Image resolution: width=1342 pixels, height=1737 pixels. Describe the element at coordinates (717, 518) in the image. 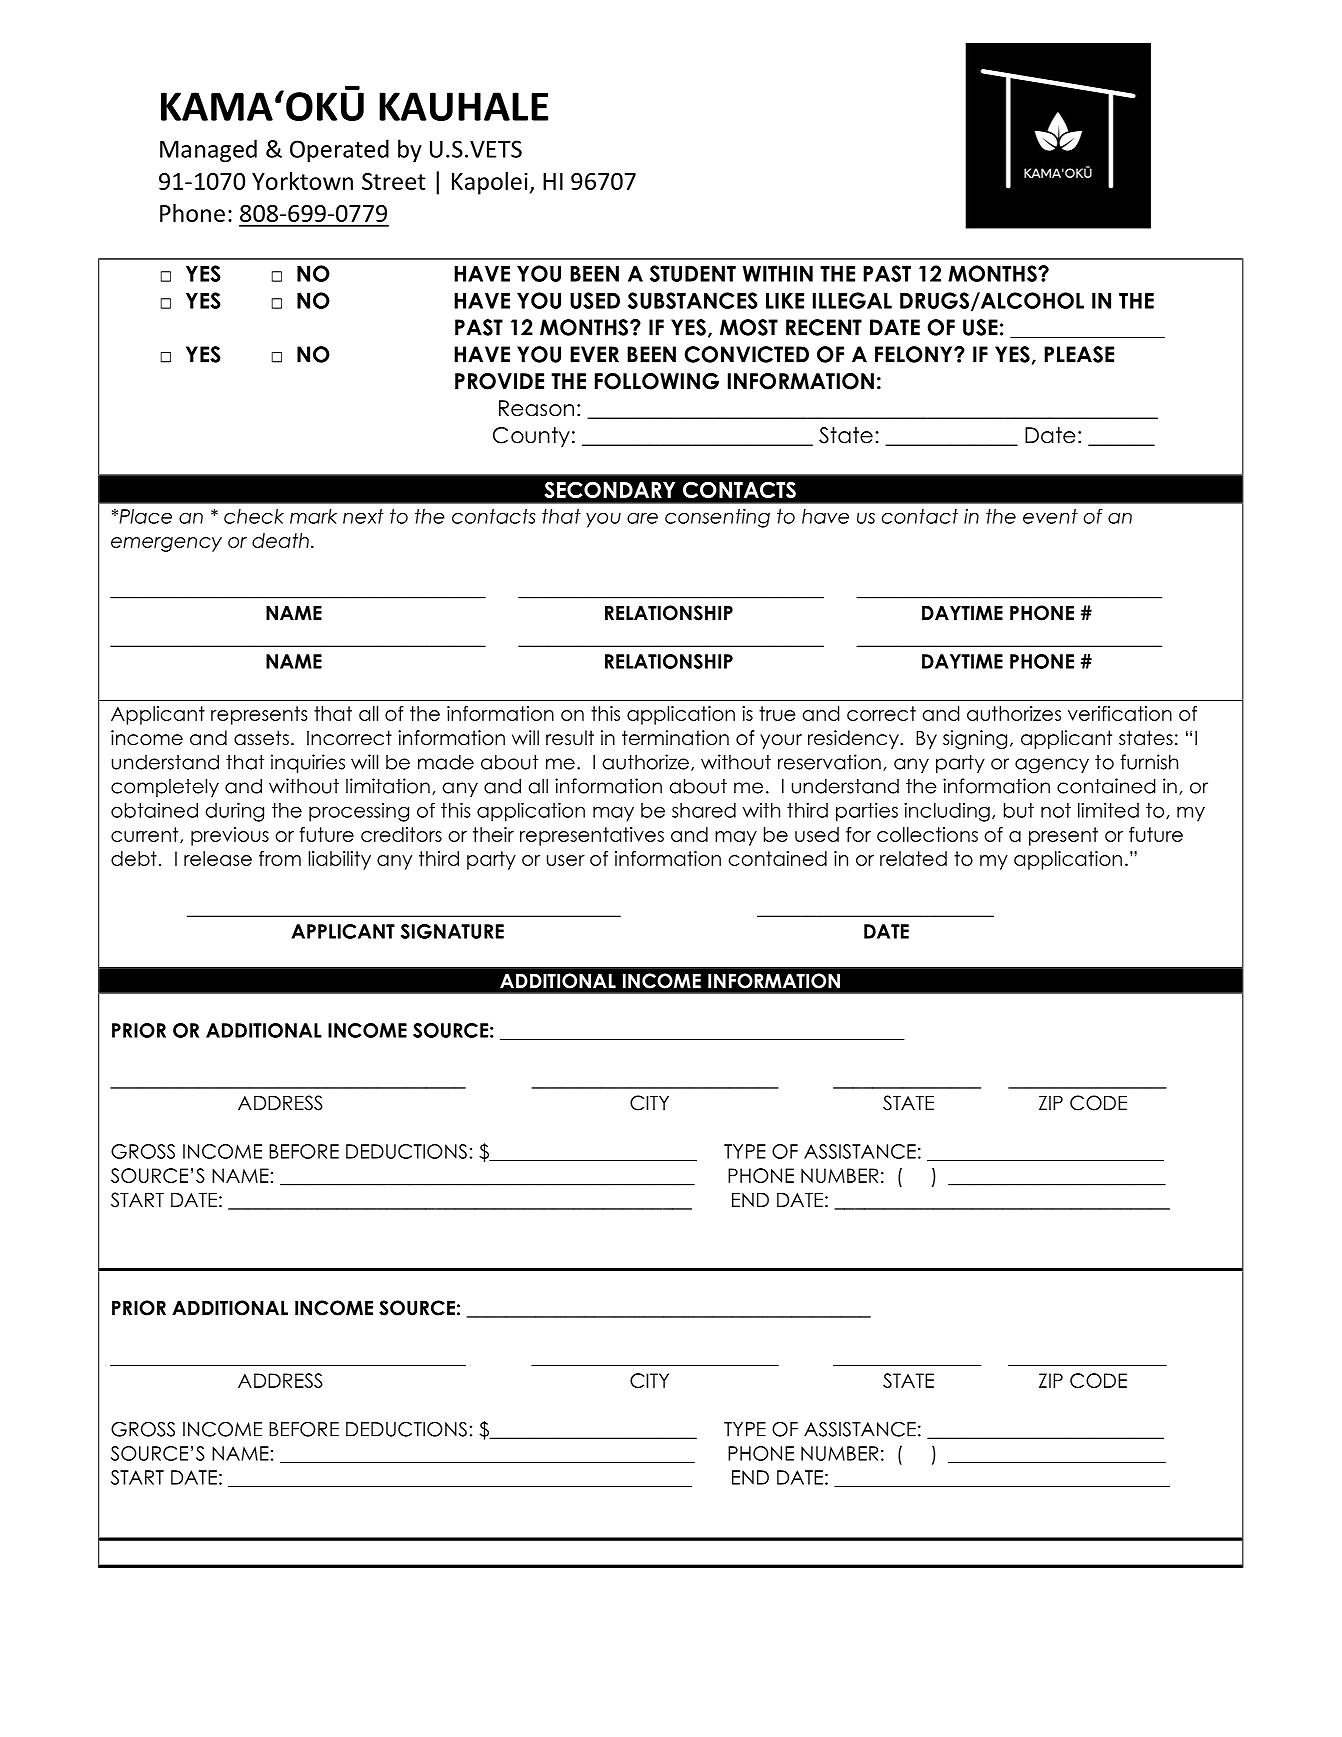

I see `consenting` at that location.
